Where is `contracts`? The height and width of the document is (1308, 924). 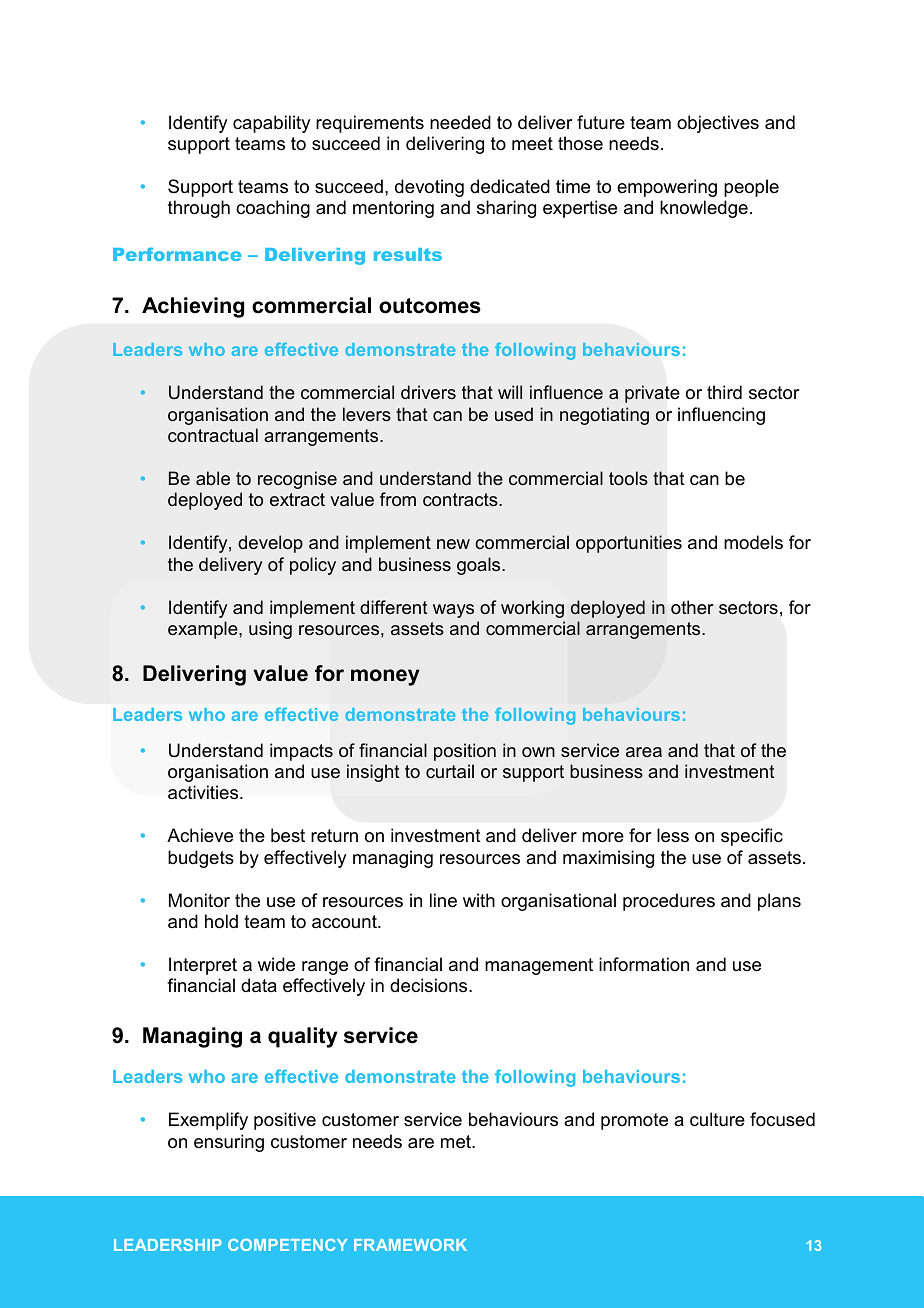
contracts is located at coordinates (461, 499).
